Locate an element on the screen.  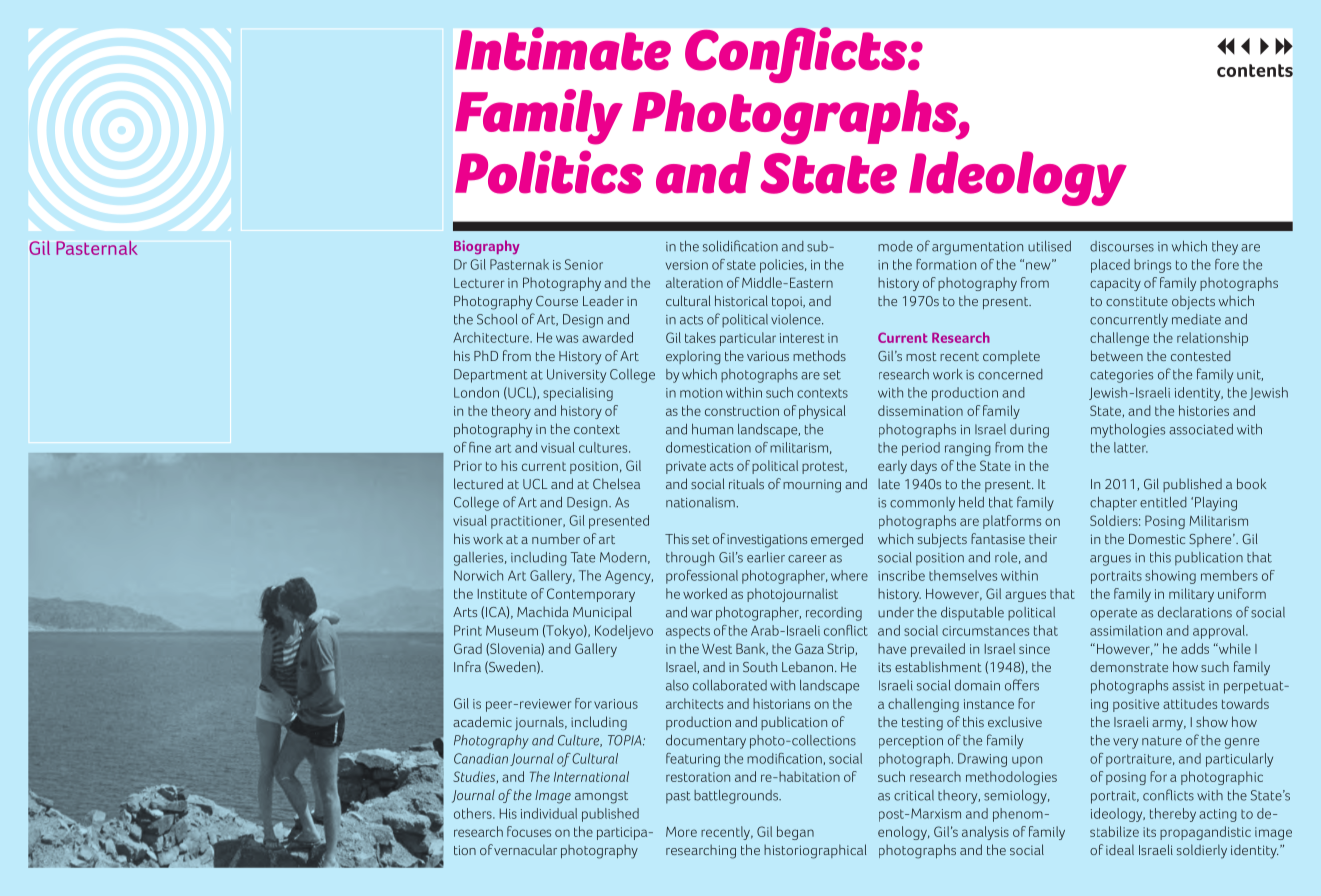
began is located at coordinates (795, 833).
